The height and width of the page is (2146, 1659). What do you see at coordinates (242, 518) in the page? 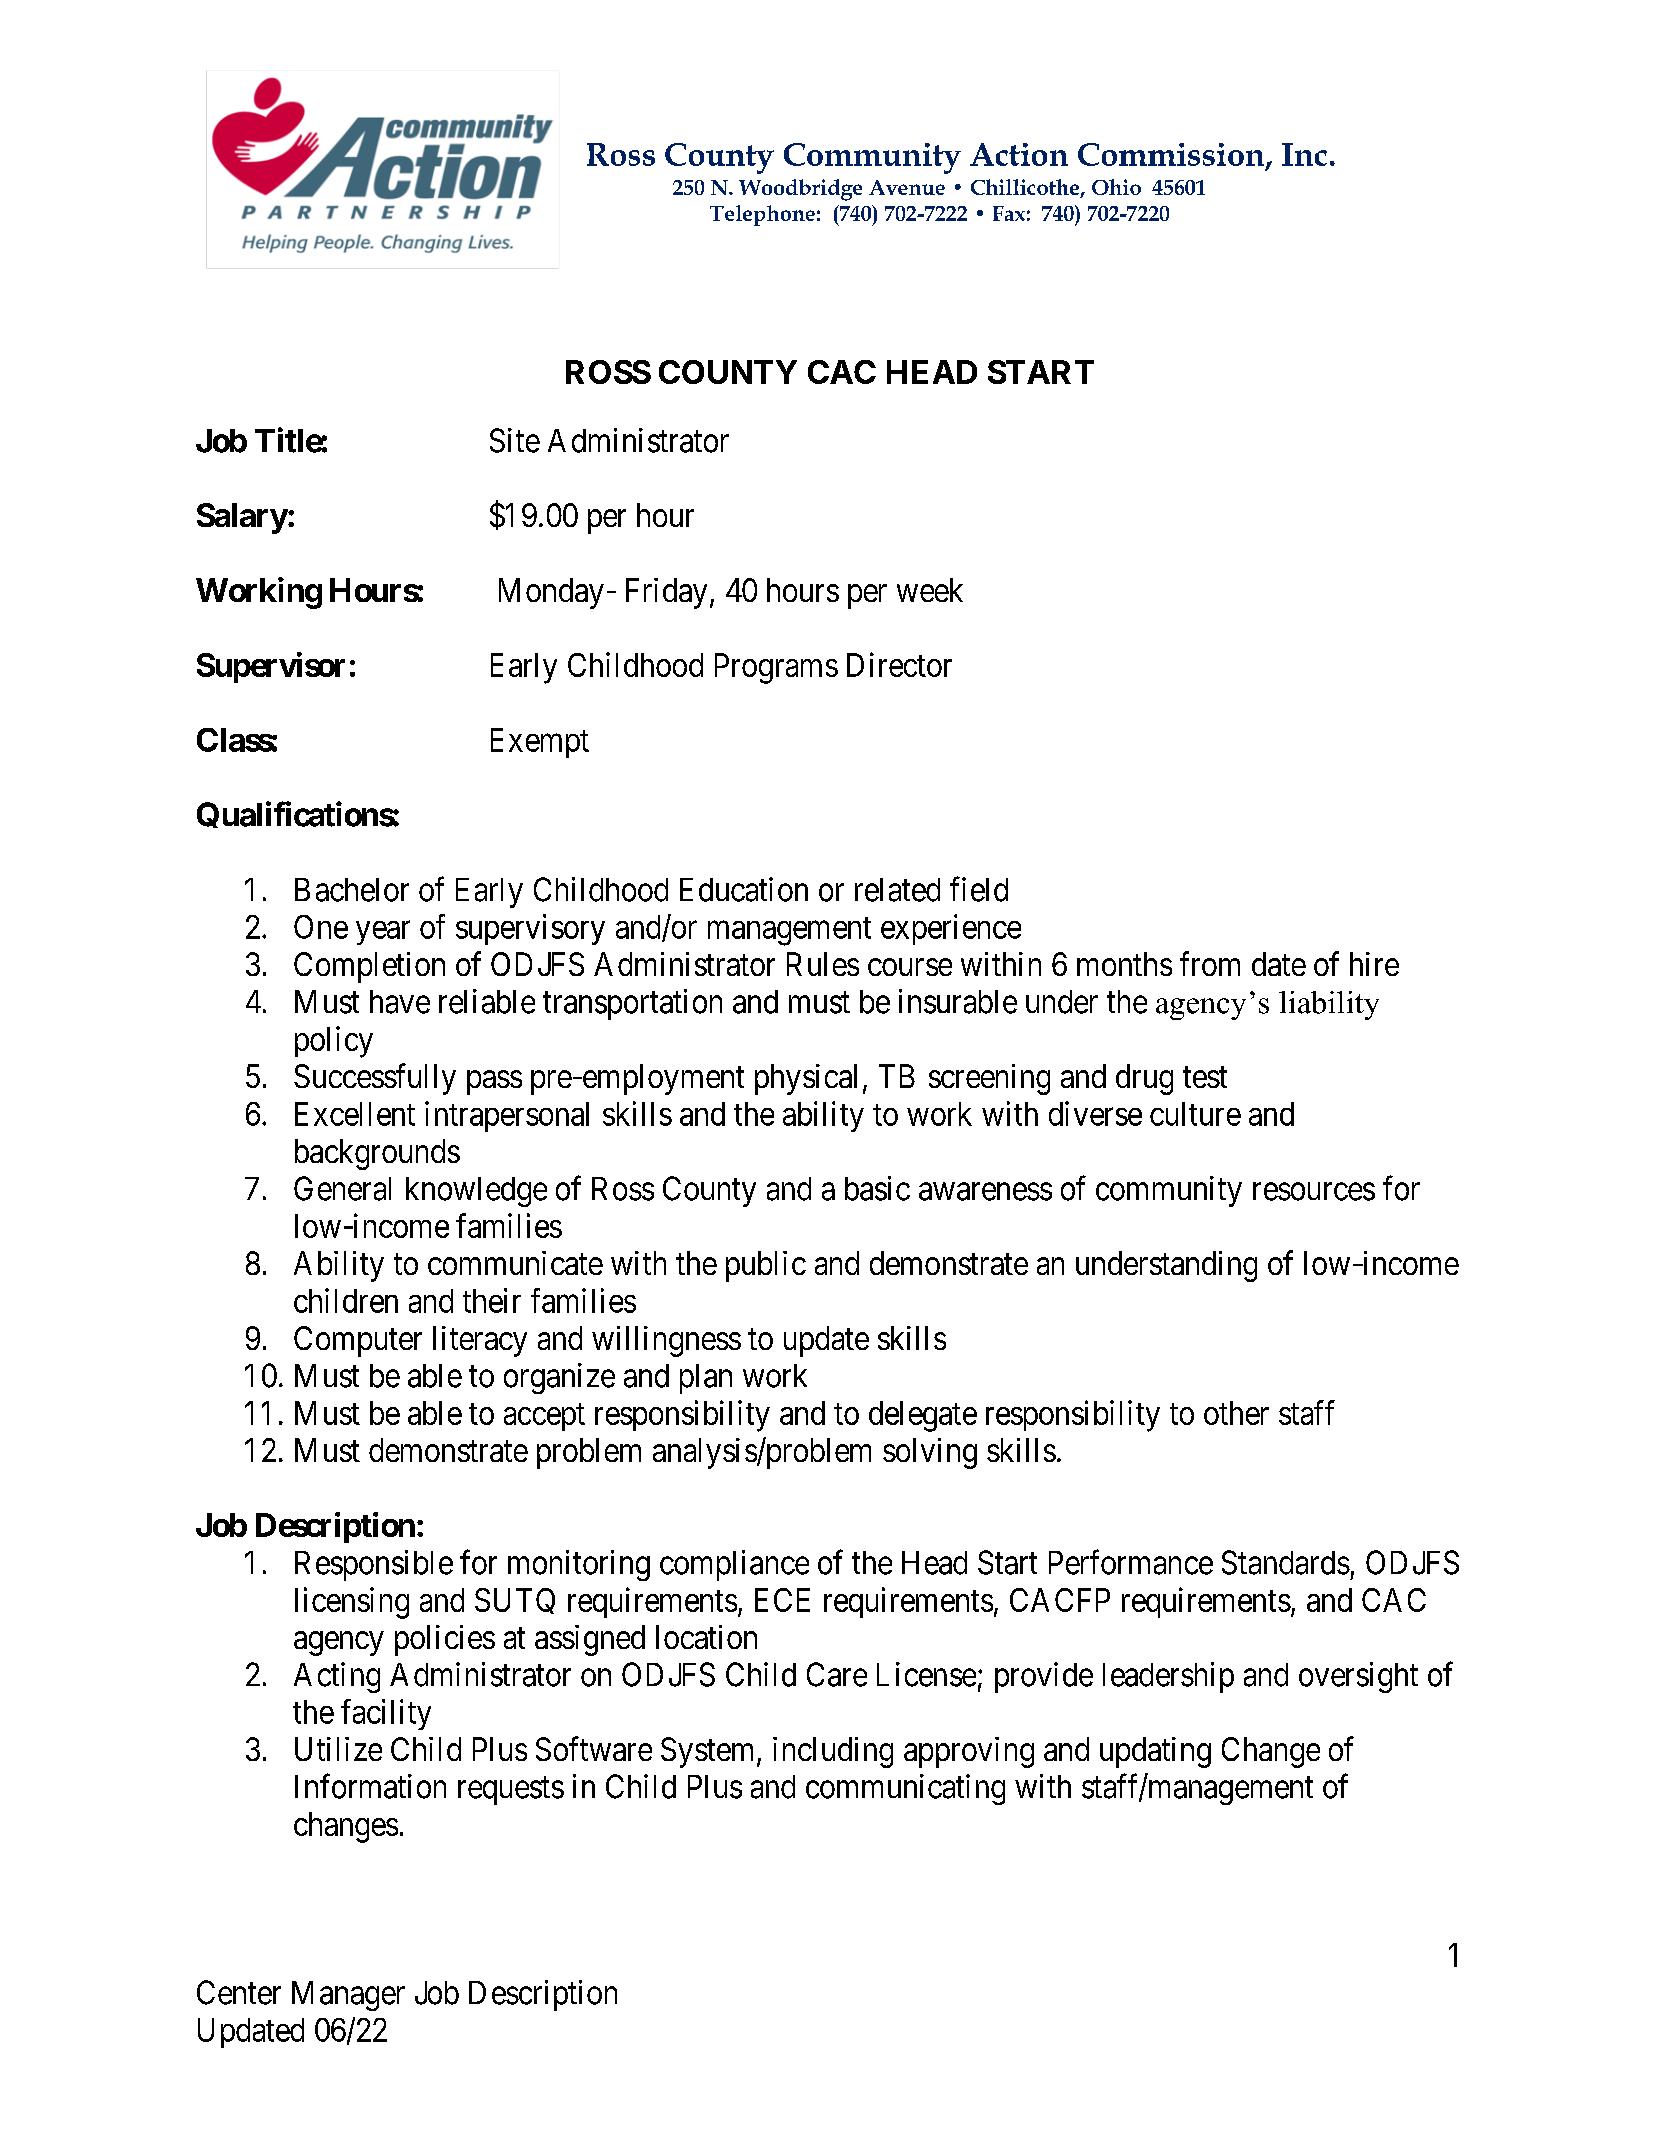
I see `Salary` at bounding box center [242, 518].
